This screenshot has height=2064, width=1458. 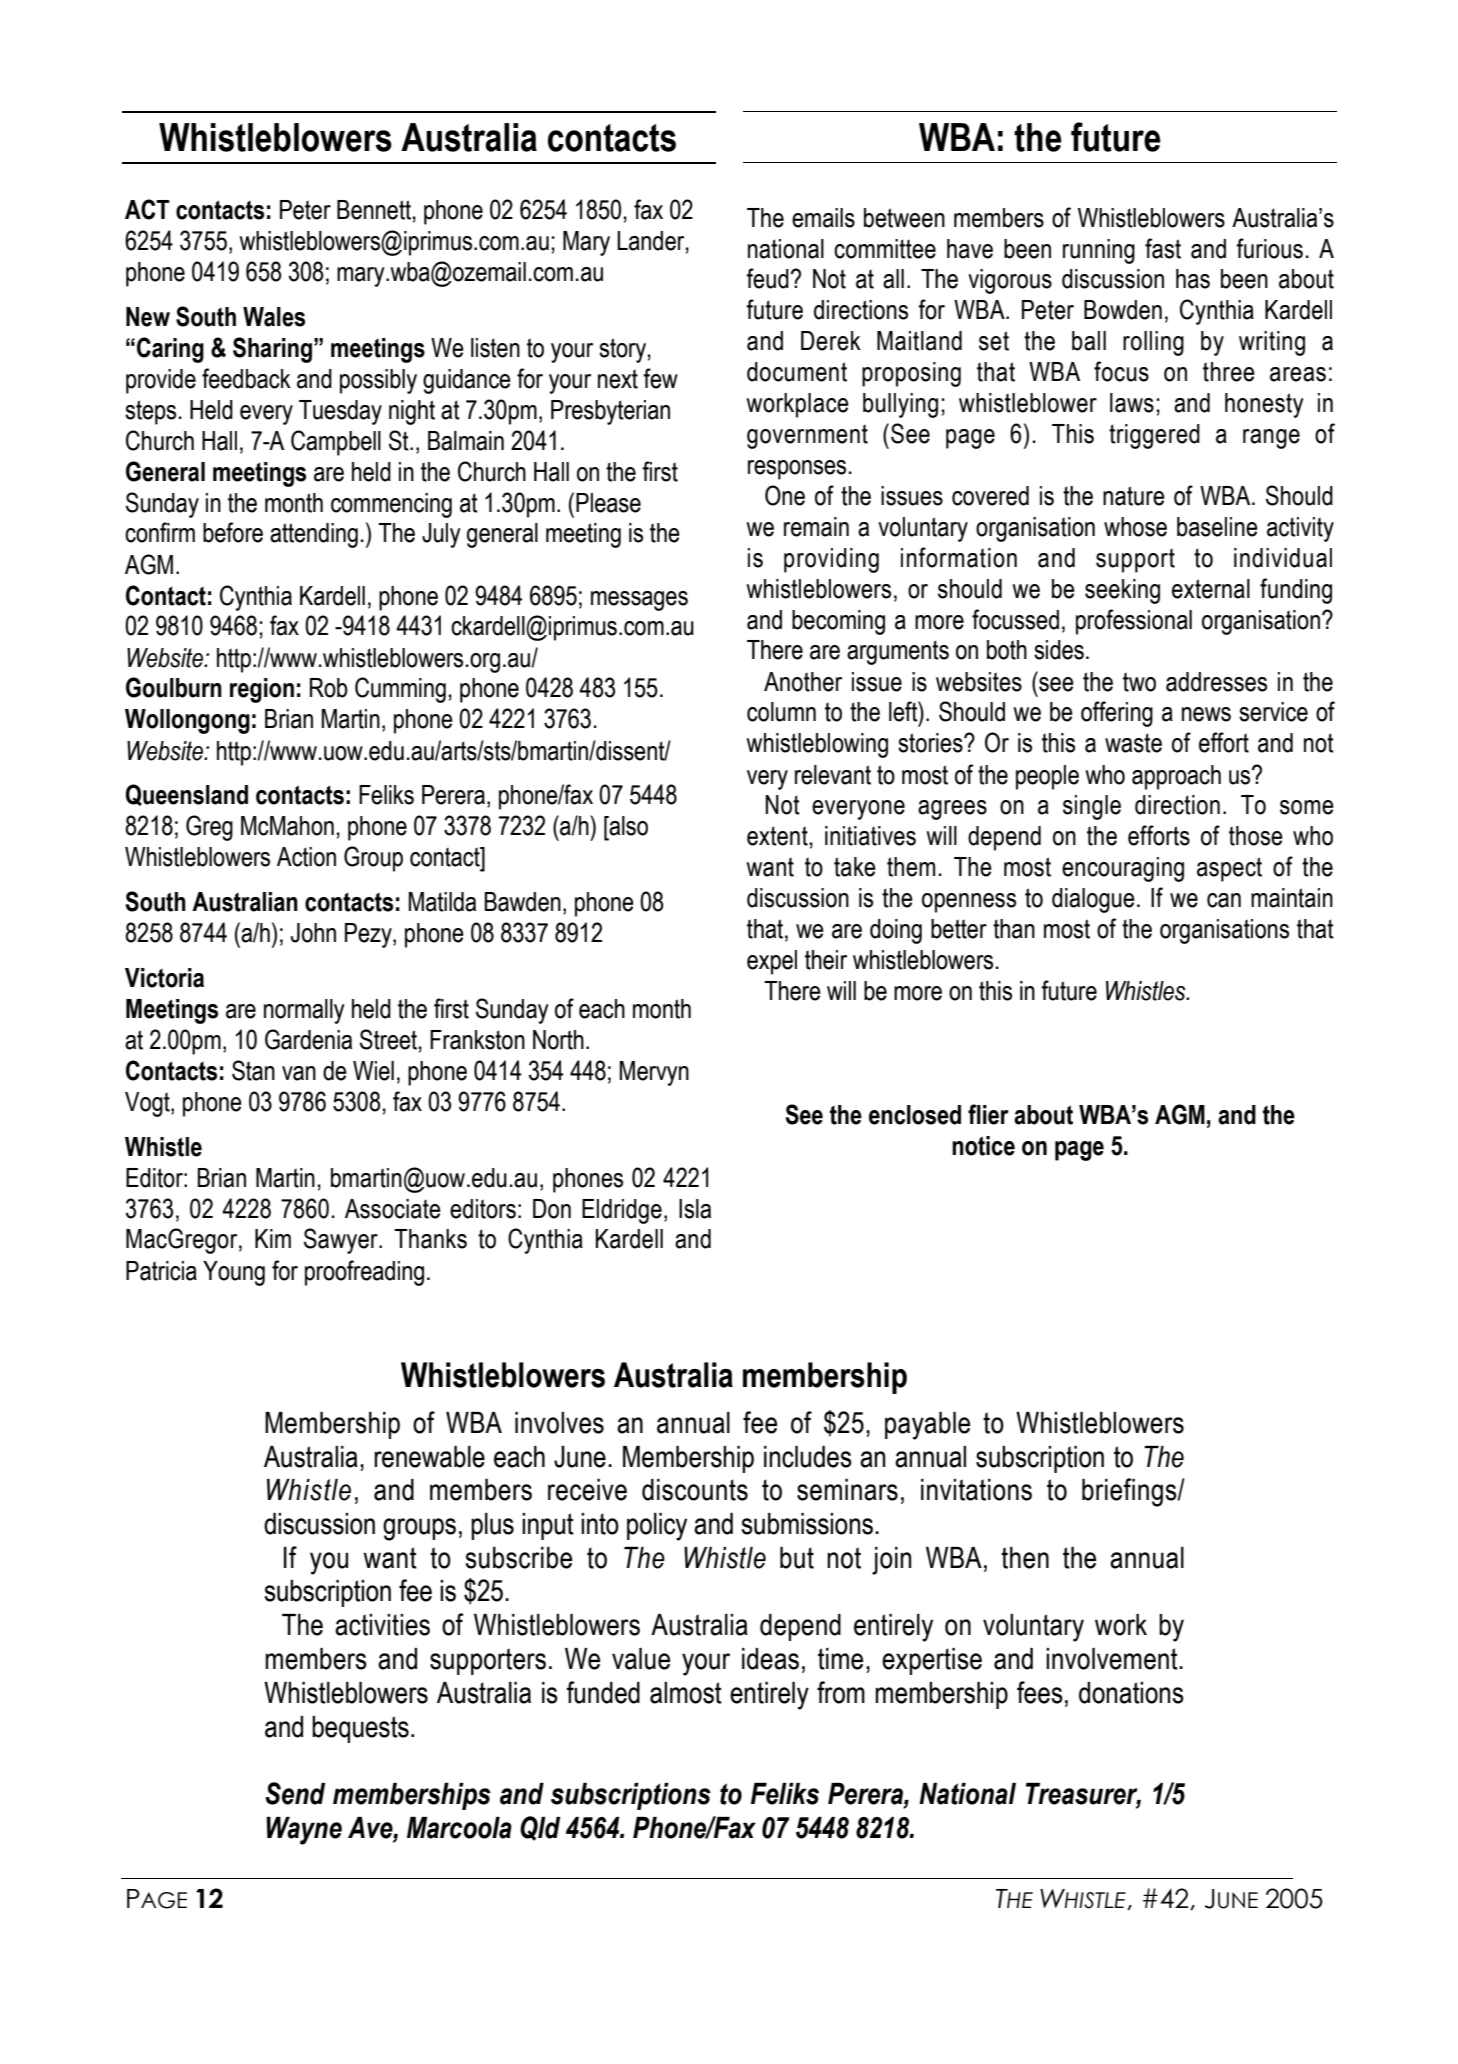 I want to click on Send, so click(x=295, y=1793).
